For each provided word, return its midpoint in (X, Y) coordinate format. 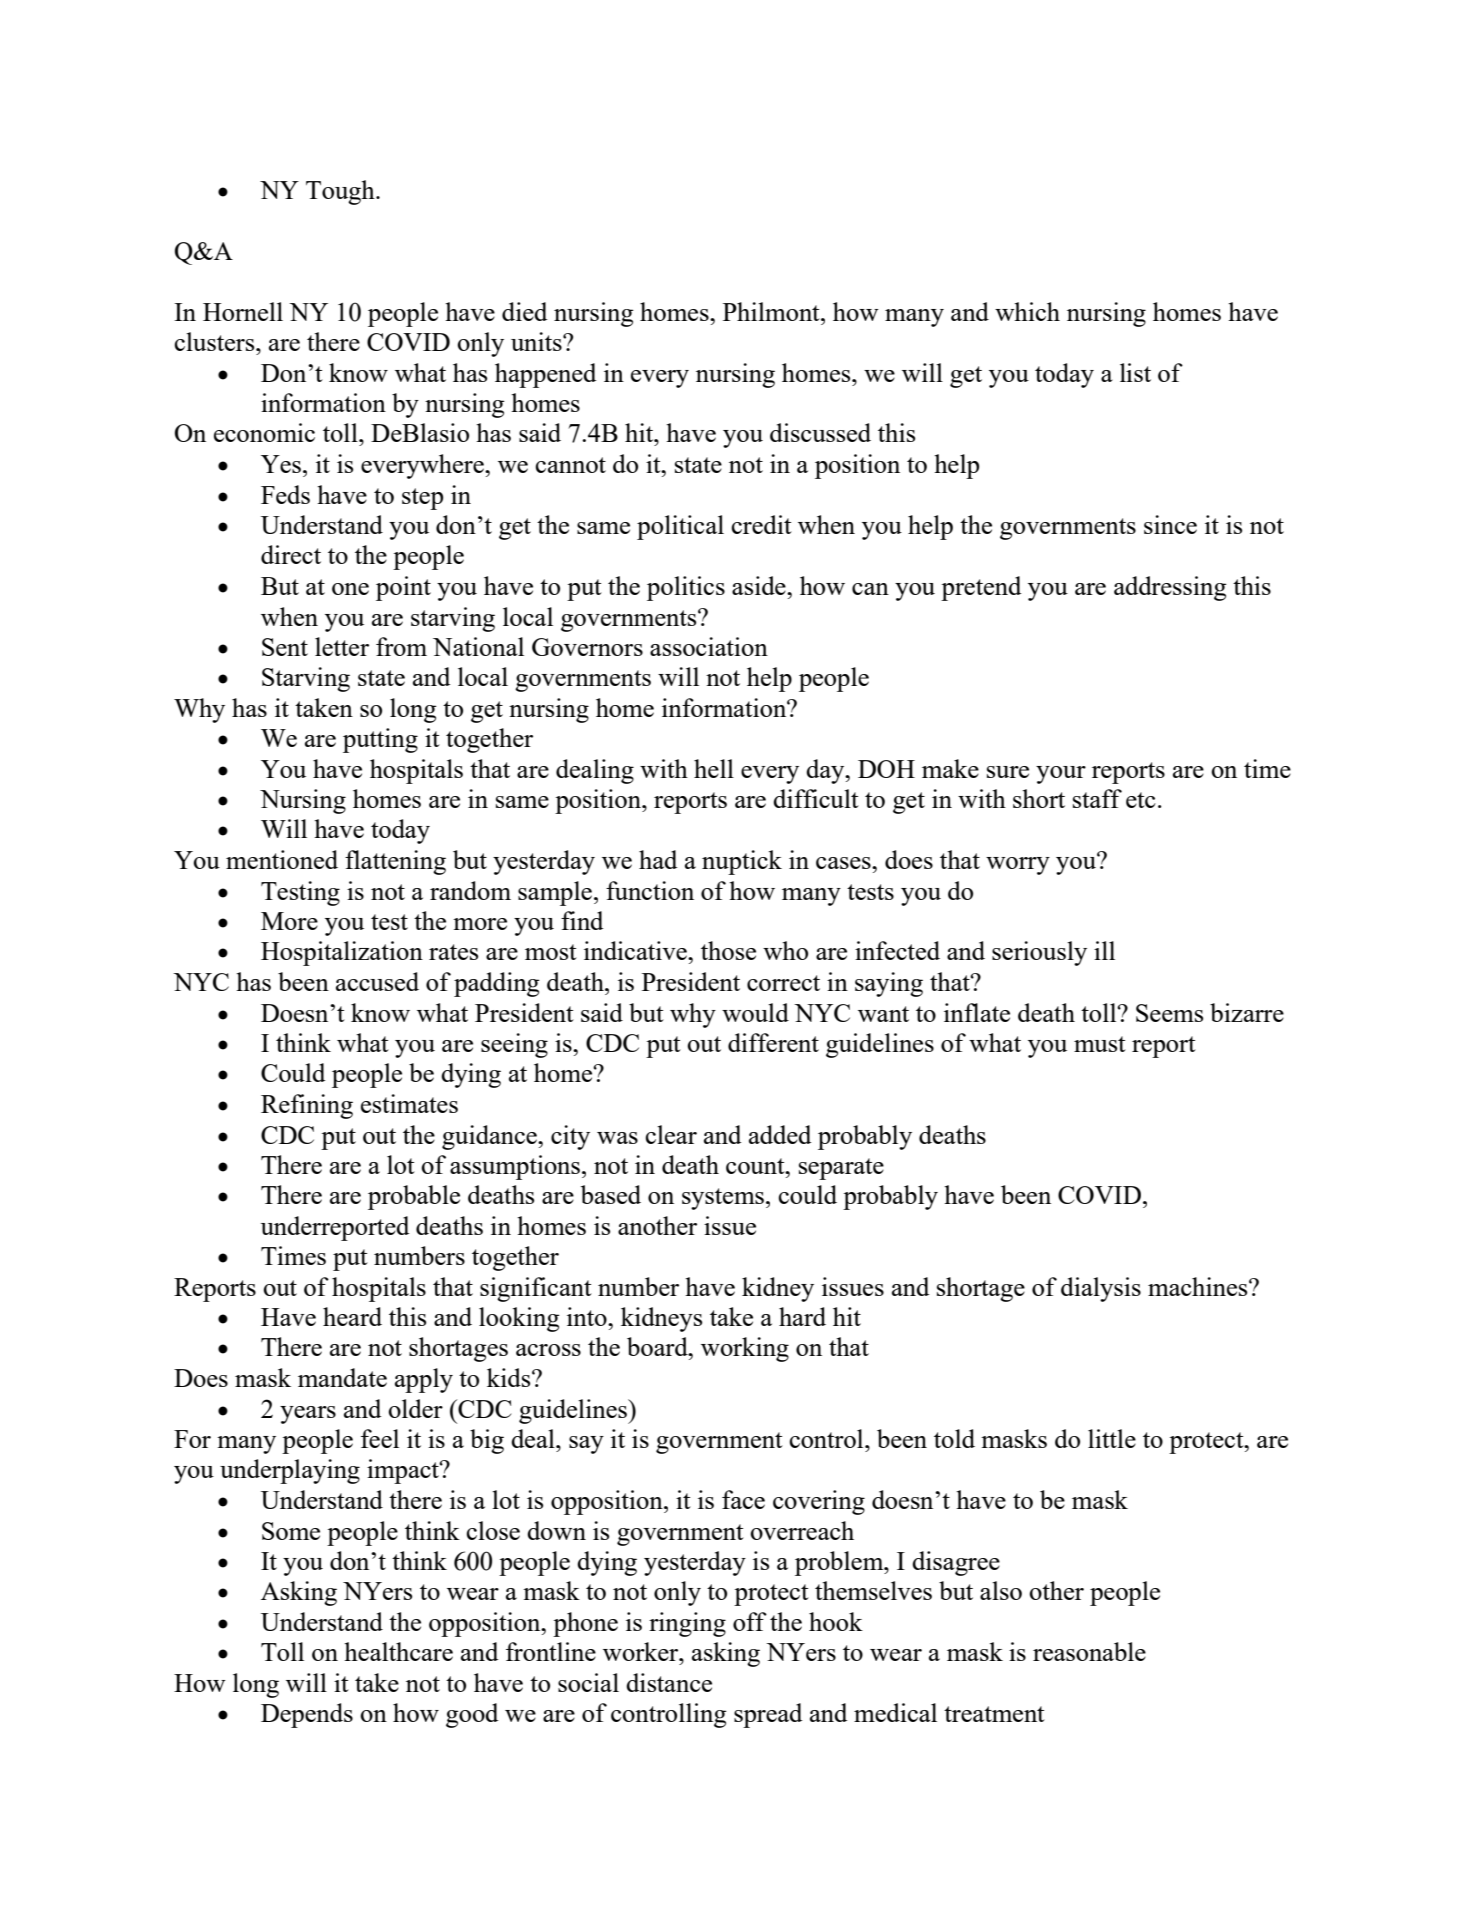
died (525, 311)
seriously (1039, 953)
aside (760, 585)
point (403, 588)
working (745, 1349)
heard (352, 1316)
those (728, 950)
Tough (341, 192)
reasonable (1089, 1651)
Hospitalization (342, 953)
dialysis (1101, 1289)
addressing (1170, 588)
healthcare (398, 1651)
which (1027, 311)
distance (669, 1682)
